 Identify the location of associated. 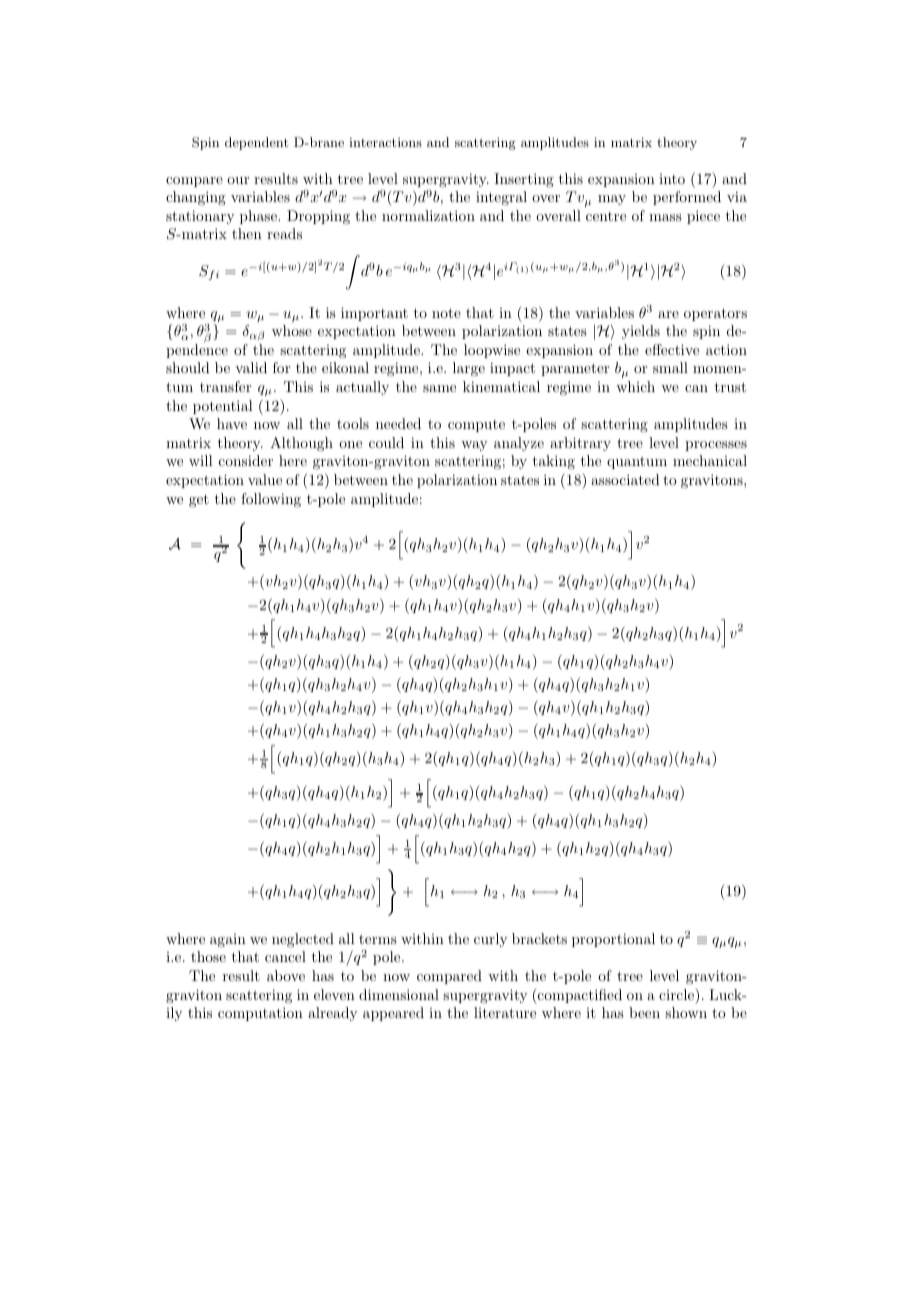
(625, 479).
